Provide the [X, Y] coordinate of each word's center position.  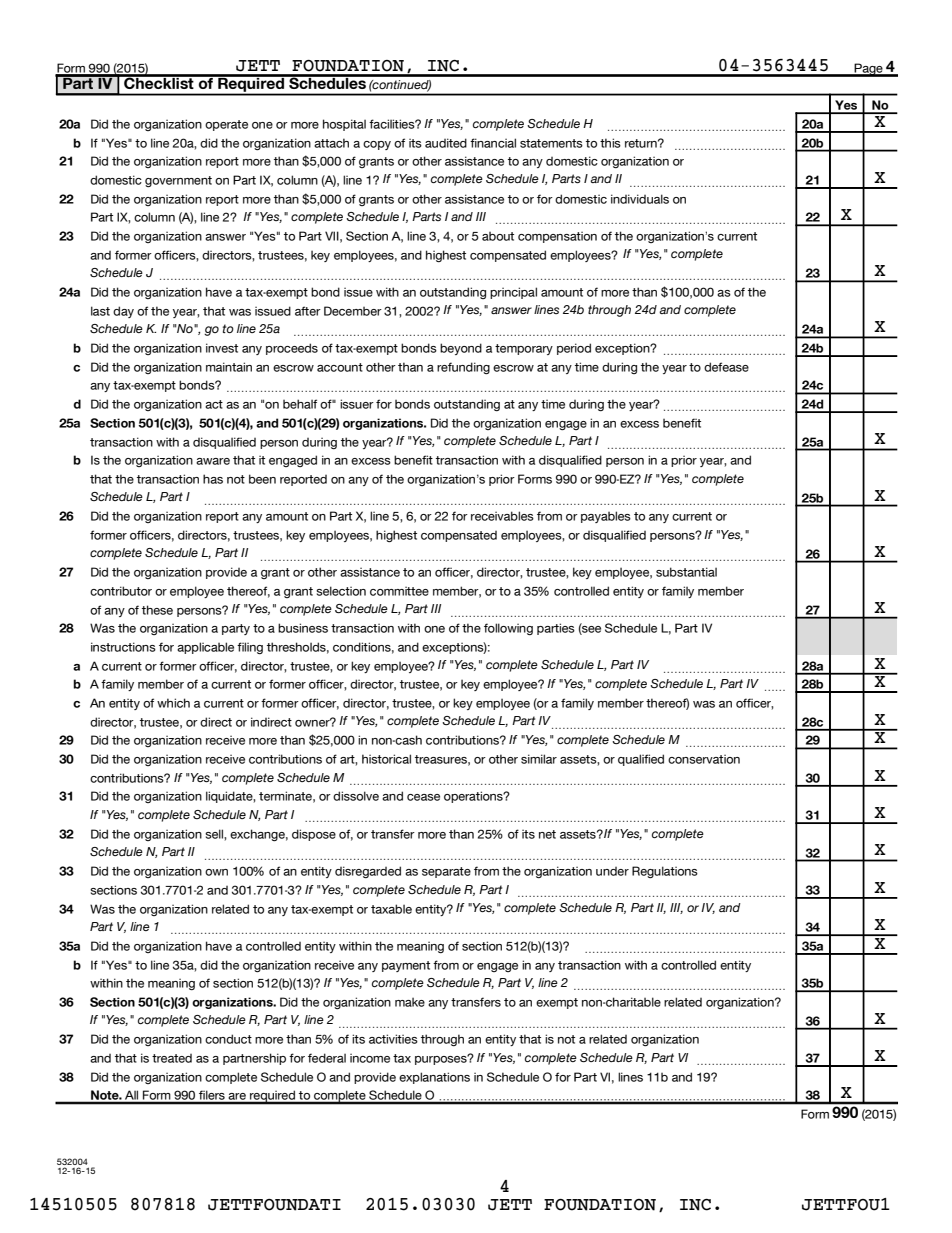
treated [172, 1058]
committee [399, 591]
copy [377, 145]
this [610, 143]
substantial [686, 572]
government [178, 181]
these [157, 610]
